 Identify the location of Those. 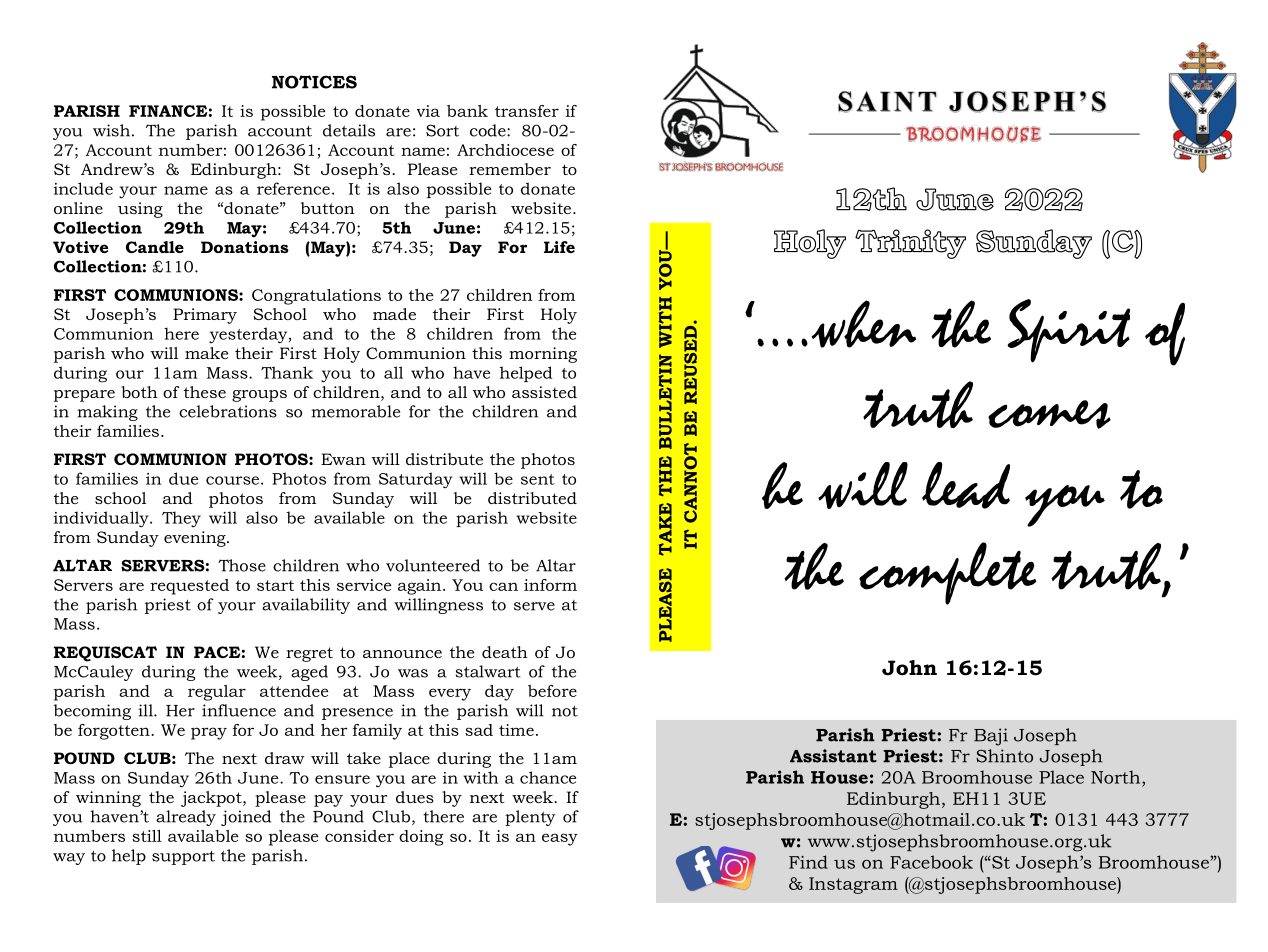
(242, 565).
